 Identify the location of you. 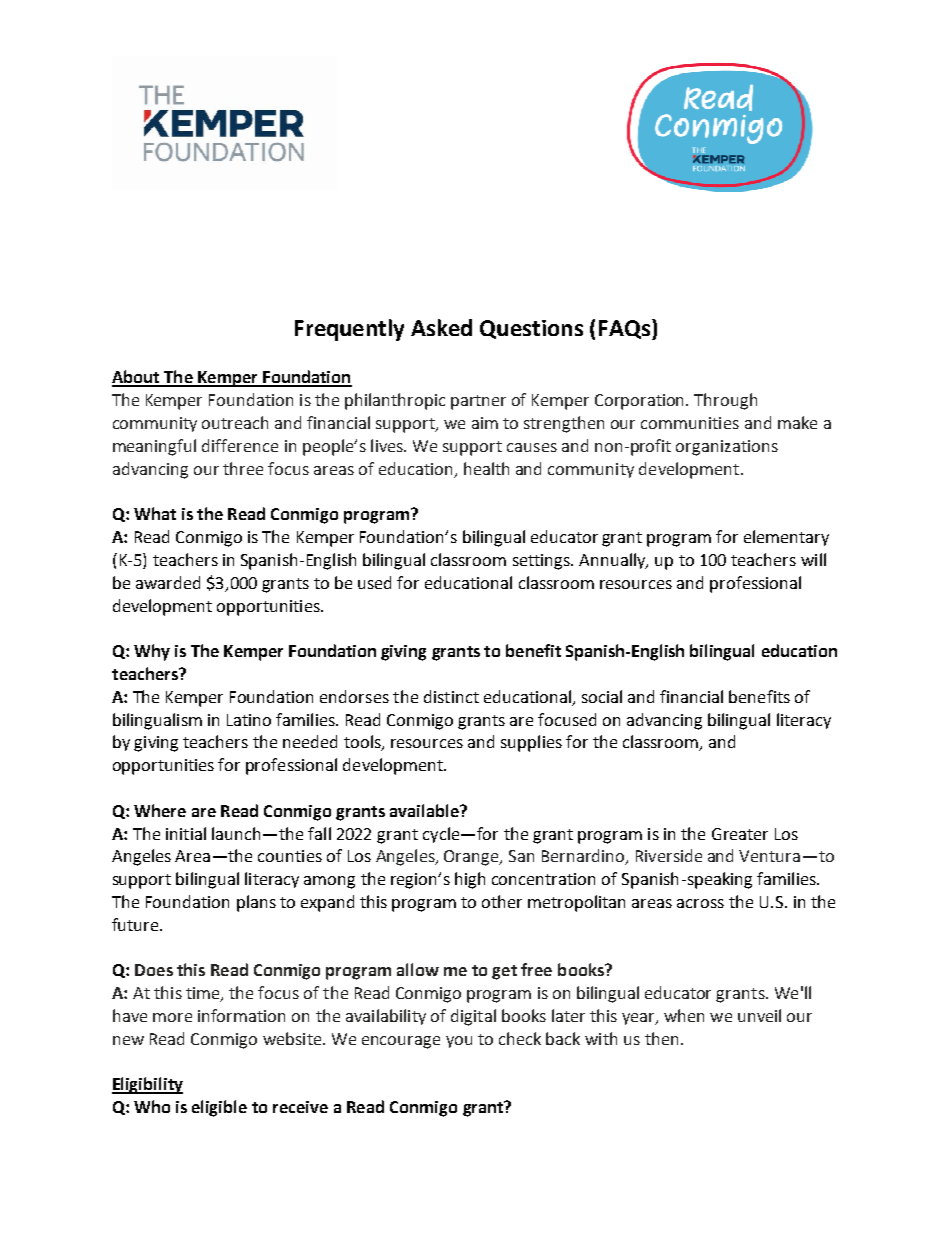
(459, 1042).
